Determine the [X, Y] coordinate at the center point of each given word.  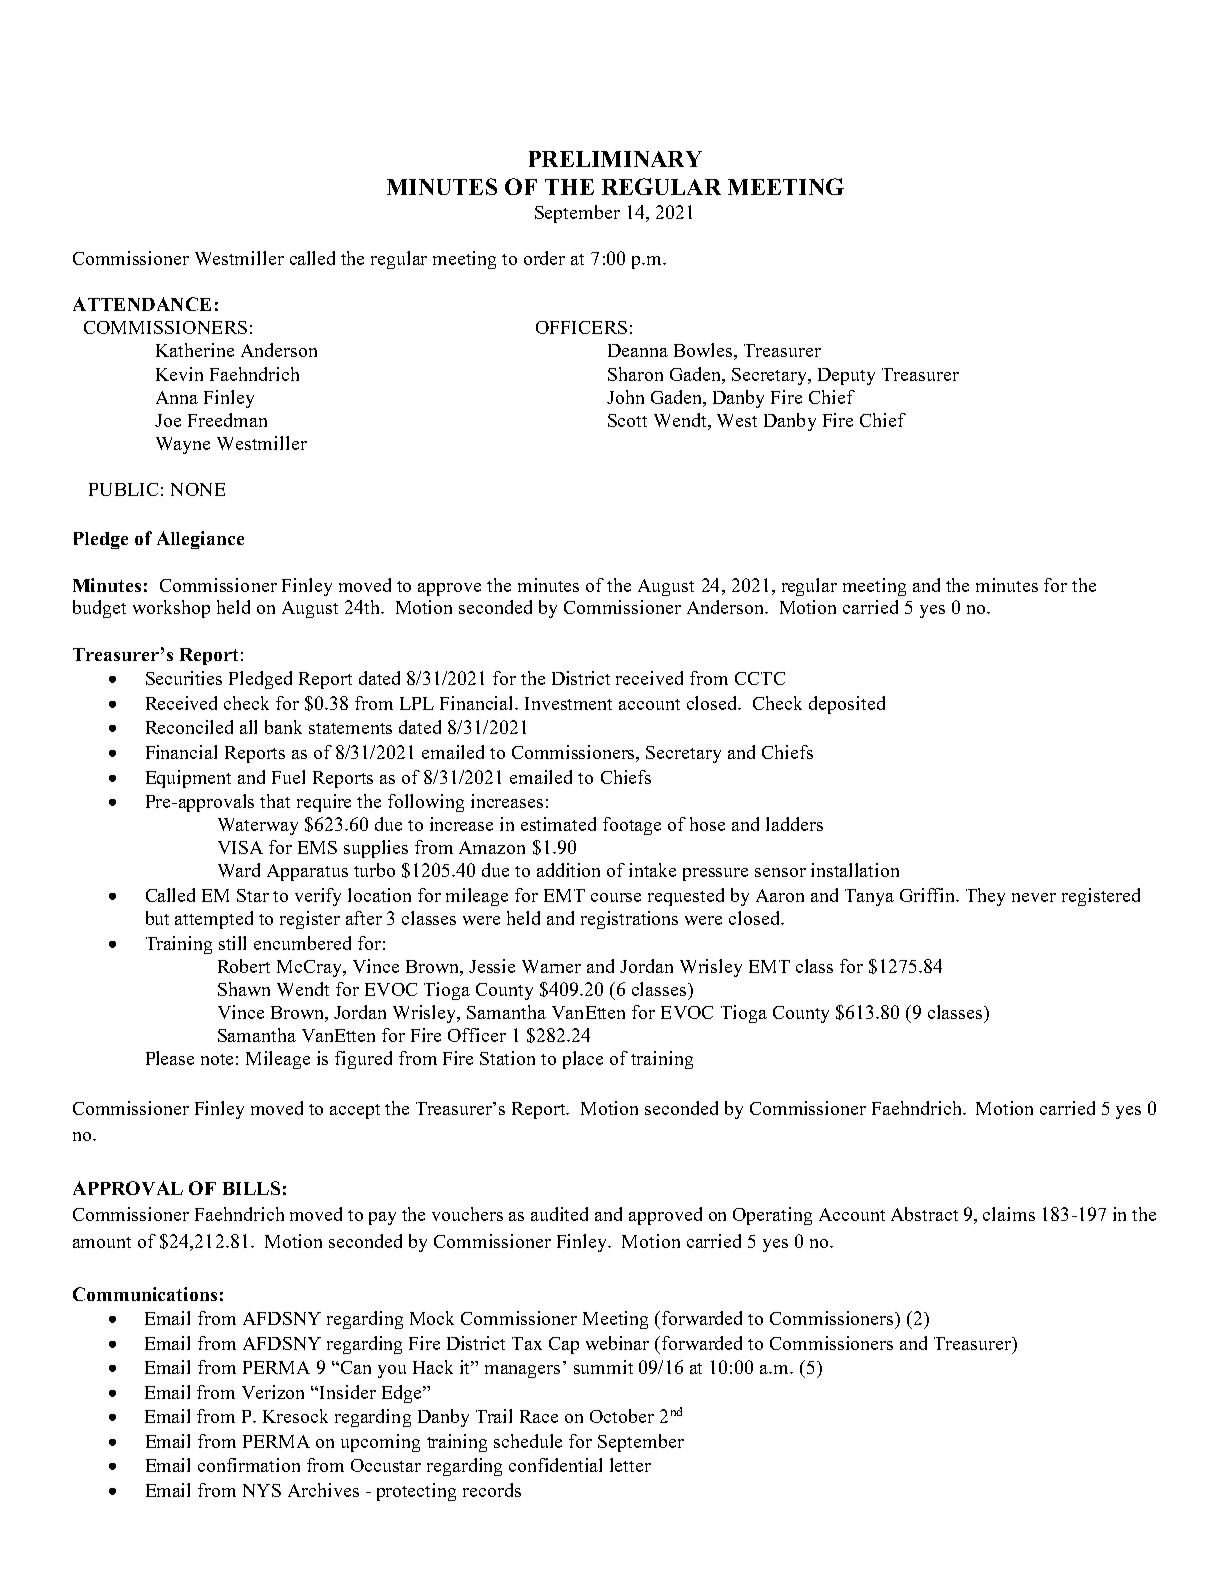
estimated [558, 824]
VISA [240, 847]
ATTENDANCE [142, 304]
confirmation [249, 1465]
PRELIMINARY [615, 159]
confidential [555, 1465]
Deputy [846, 376]
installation [855, 870]
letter [630, 1465]
